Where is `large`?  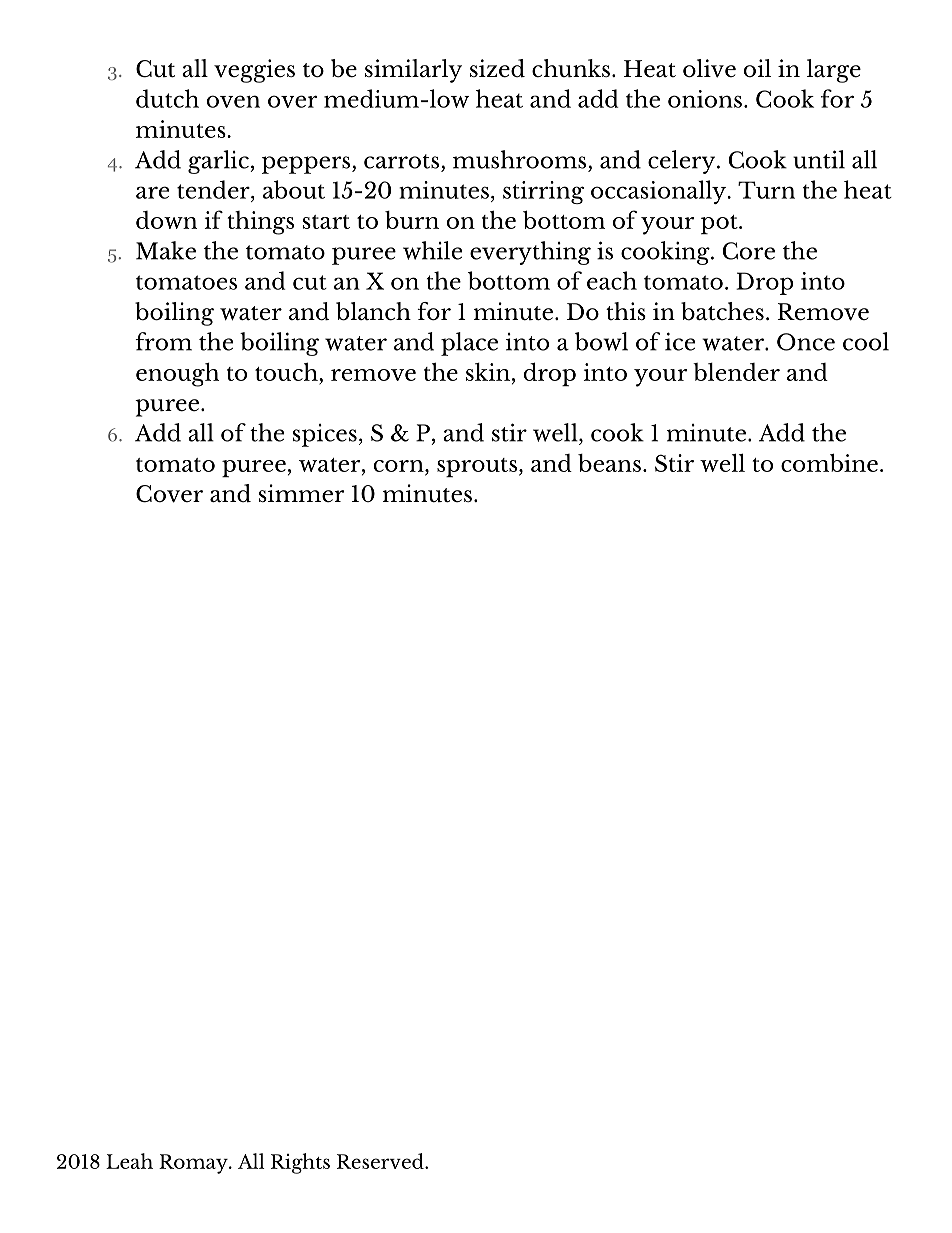 large is located at coordinates (834, 71).
